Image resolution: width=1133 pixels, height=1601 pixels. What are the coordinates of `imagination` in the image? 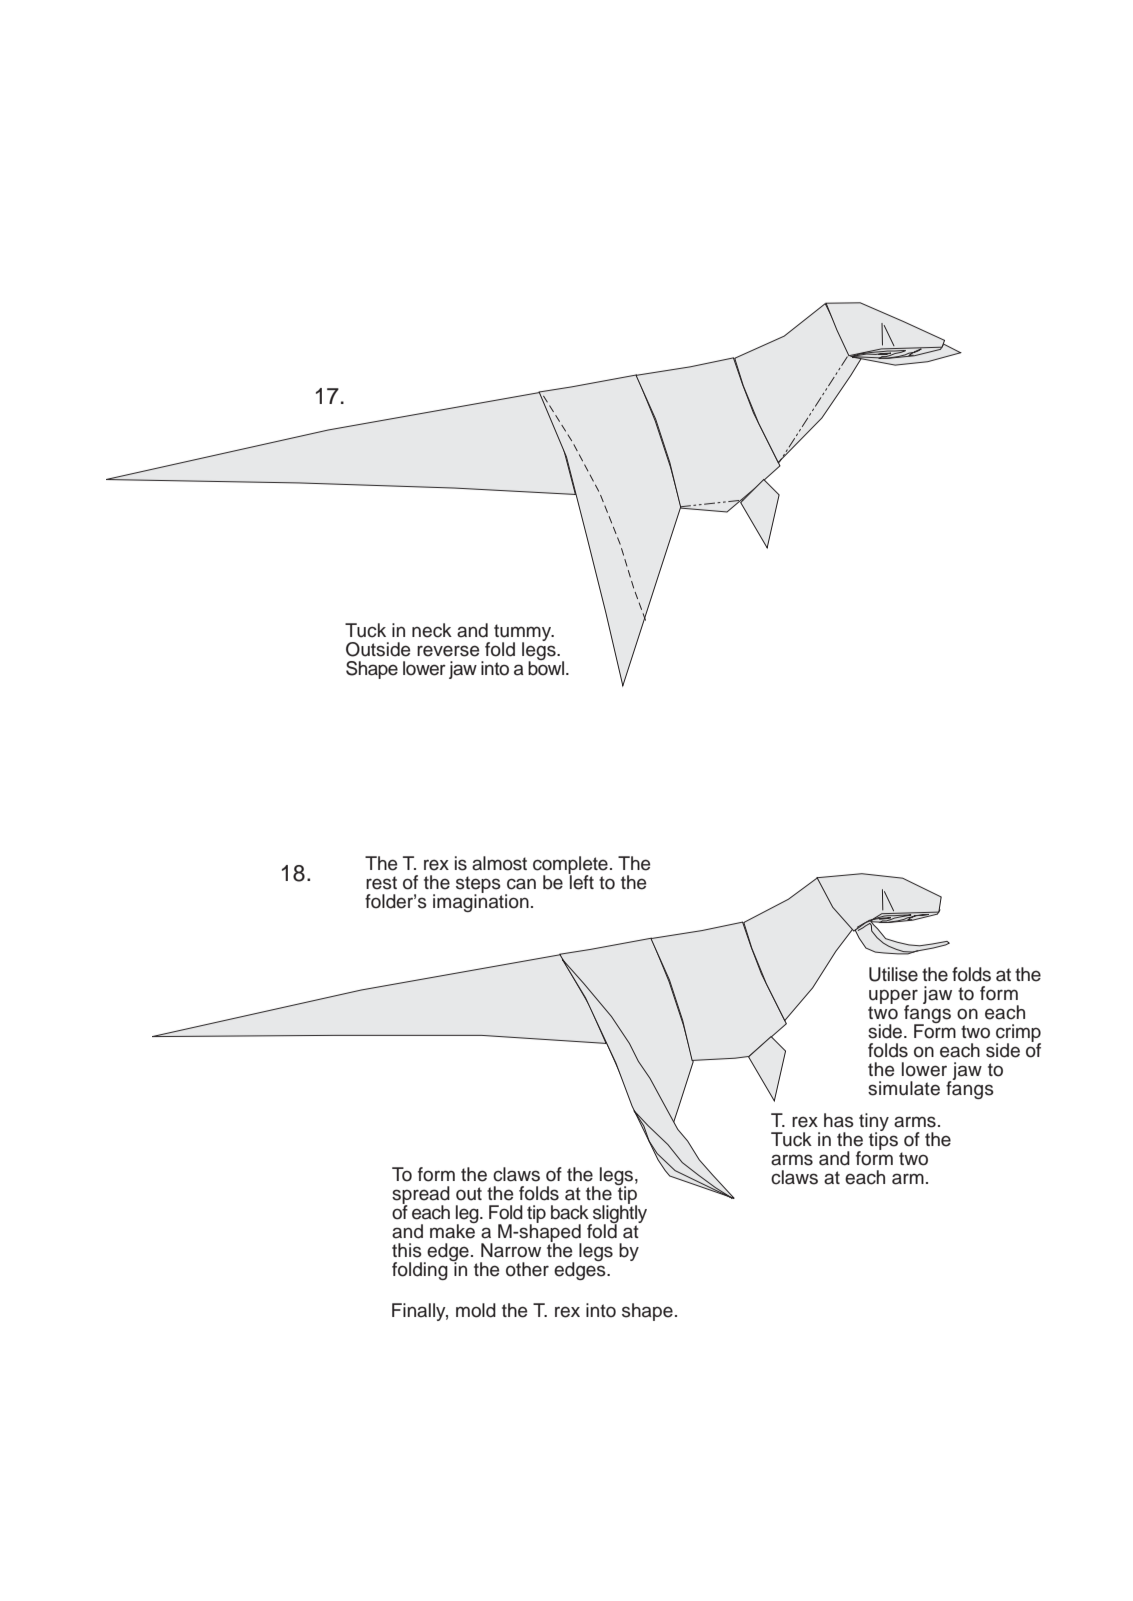 It's located at (481, 902).
